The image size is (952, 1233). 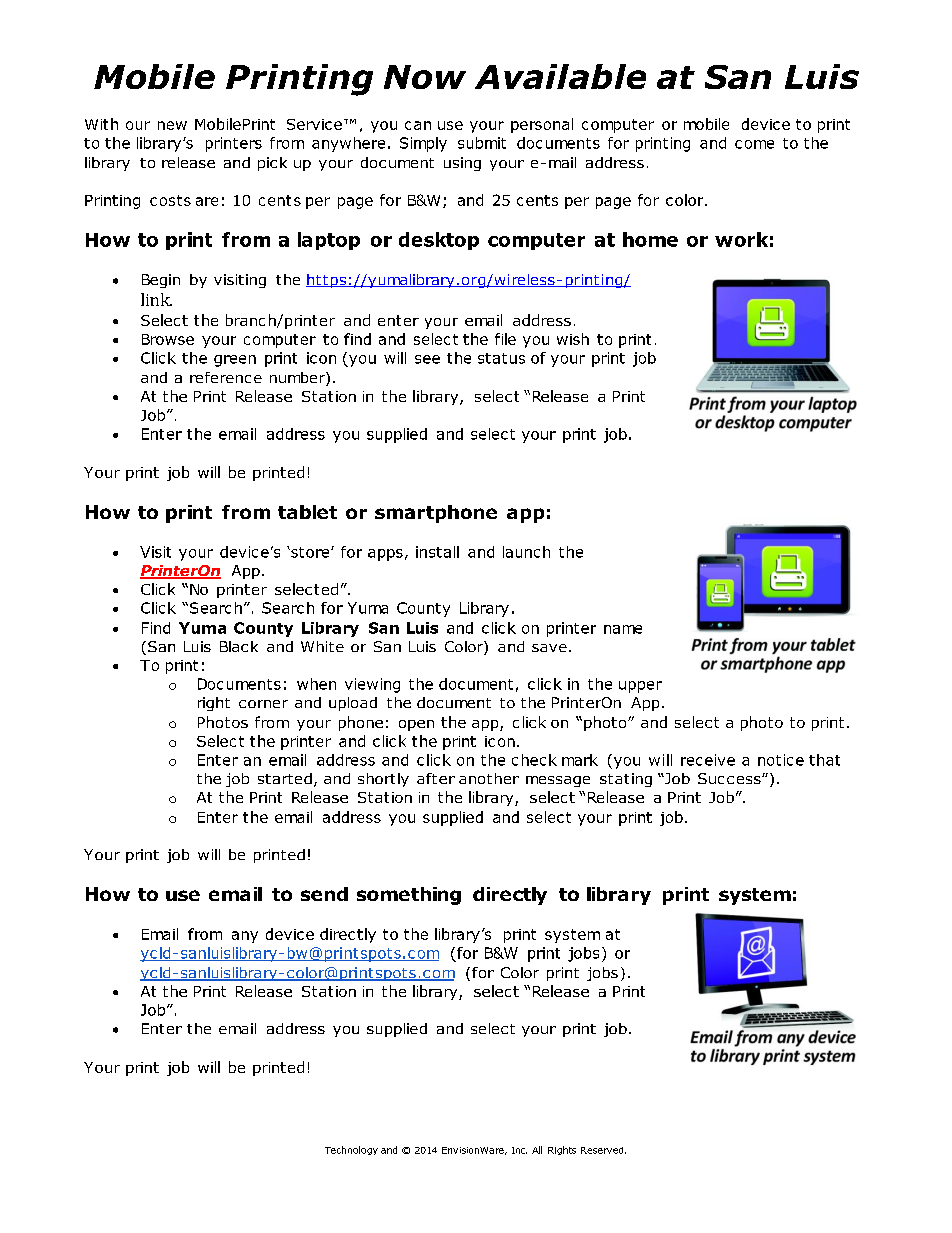 What do you see at coordinates (754, 144) in the image?
I see `come` at bounding box center [754, 144].
